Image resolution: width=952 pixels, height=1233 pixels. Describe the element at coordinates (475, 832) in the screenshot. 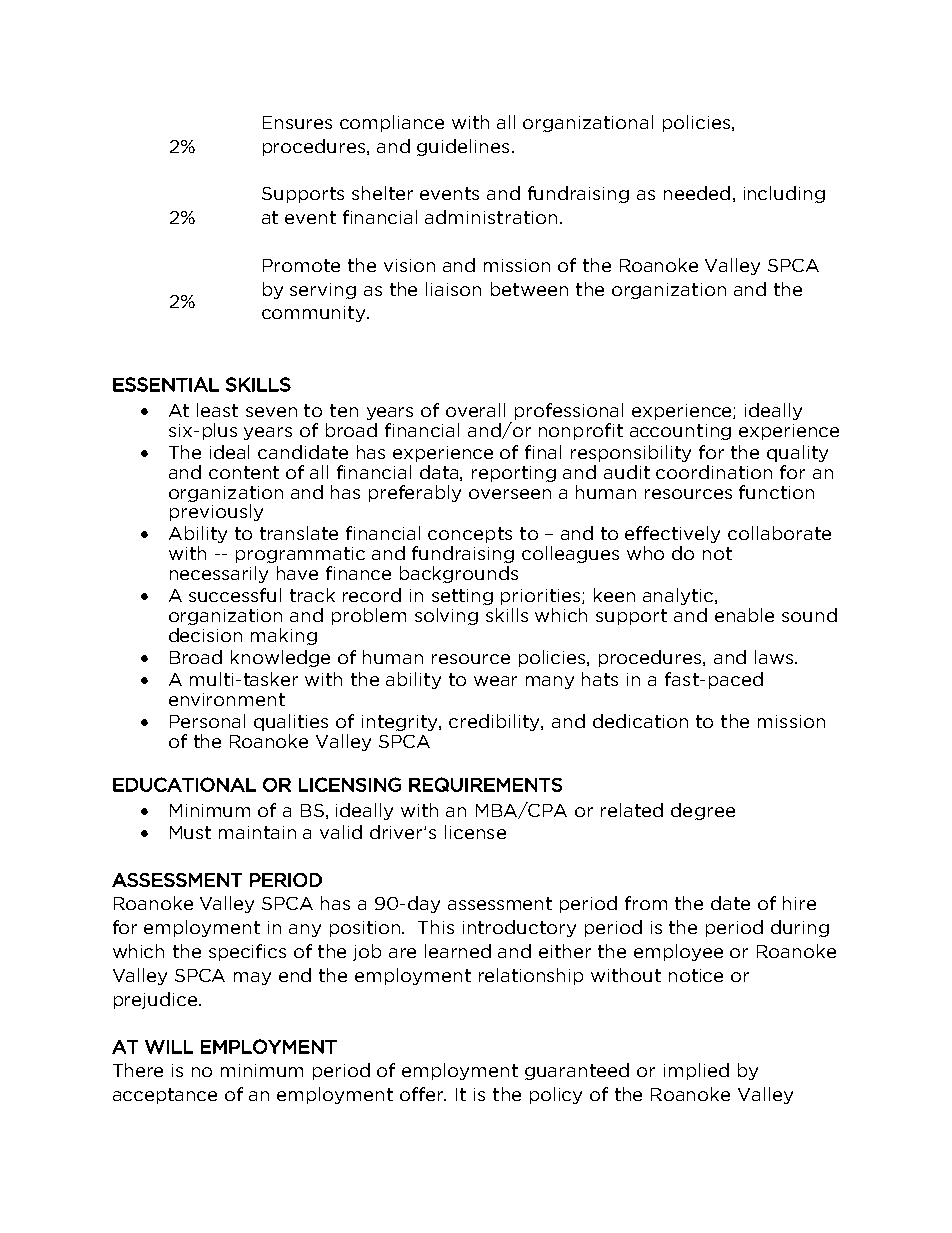

I see `license` at that location.
